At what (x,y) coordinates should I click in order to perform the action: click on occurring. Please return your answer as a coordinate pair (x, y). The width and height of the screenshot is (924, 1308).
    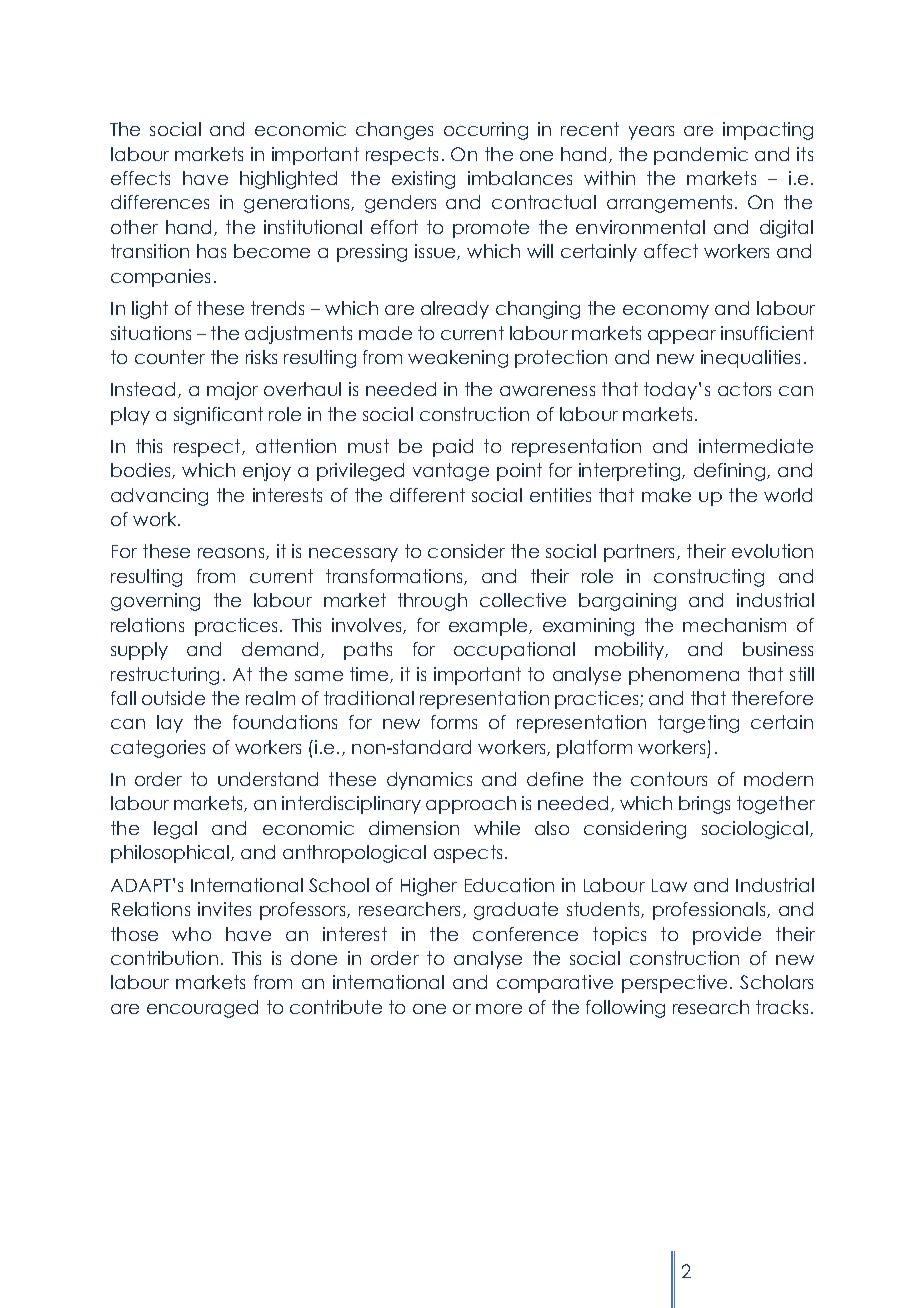
    Looking at the image, I should click on (486, 131).
